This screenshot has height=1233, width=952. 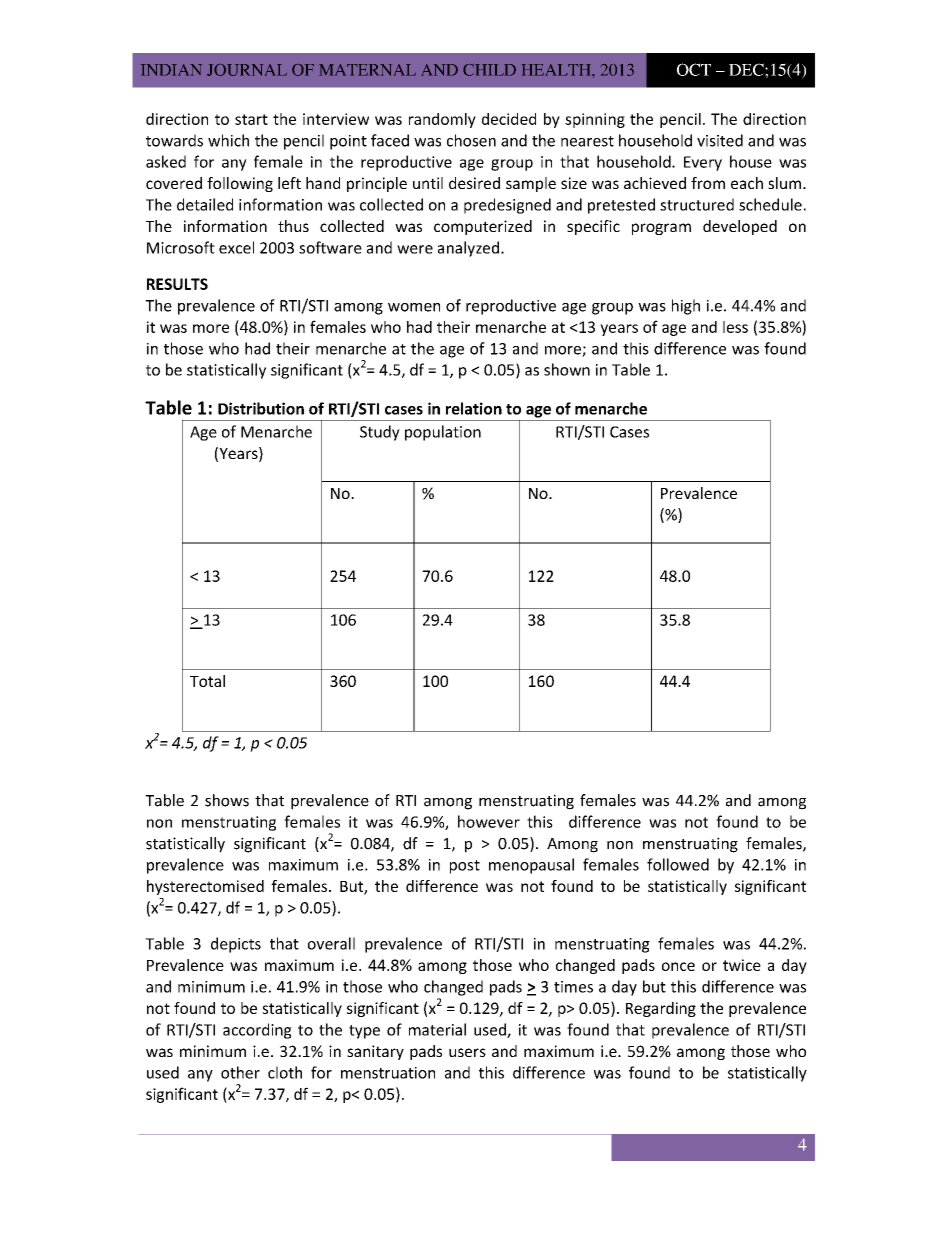 I want to click on Total, so click(x=207, y=681).
